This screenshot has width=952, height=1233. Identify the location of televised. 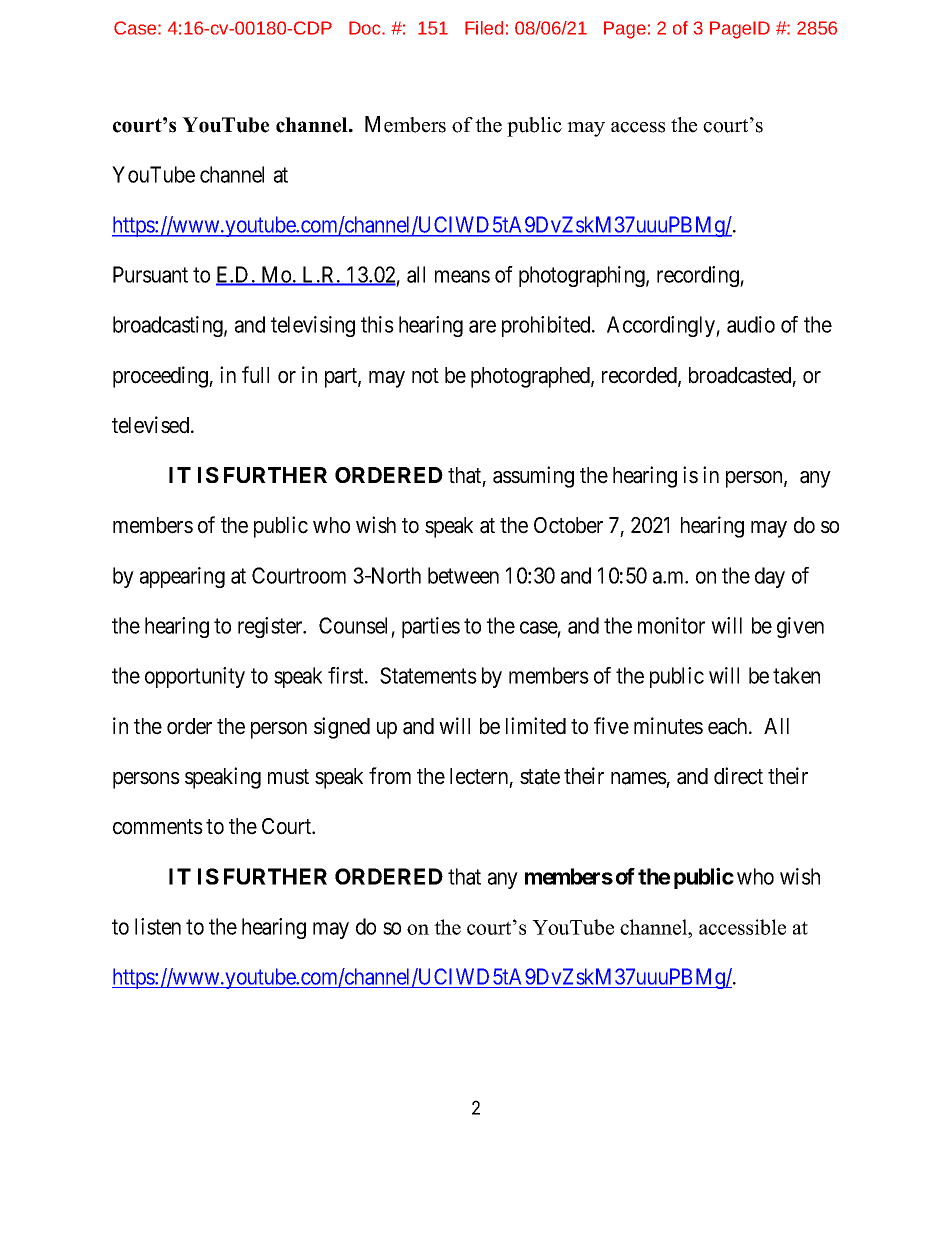
(152, 425).
